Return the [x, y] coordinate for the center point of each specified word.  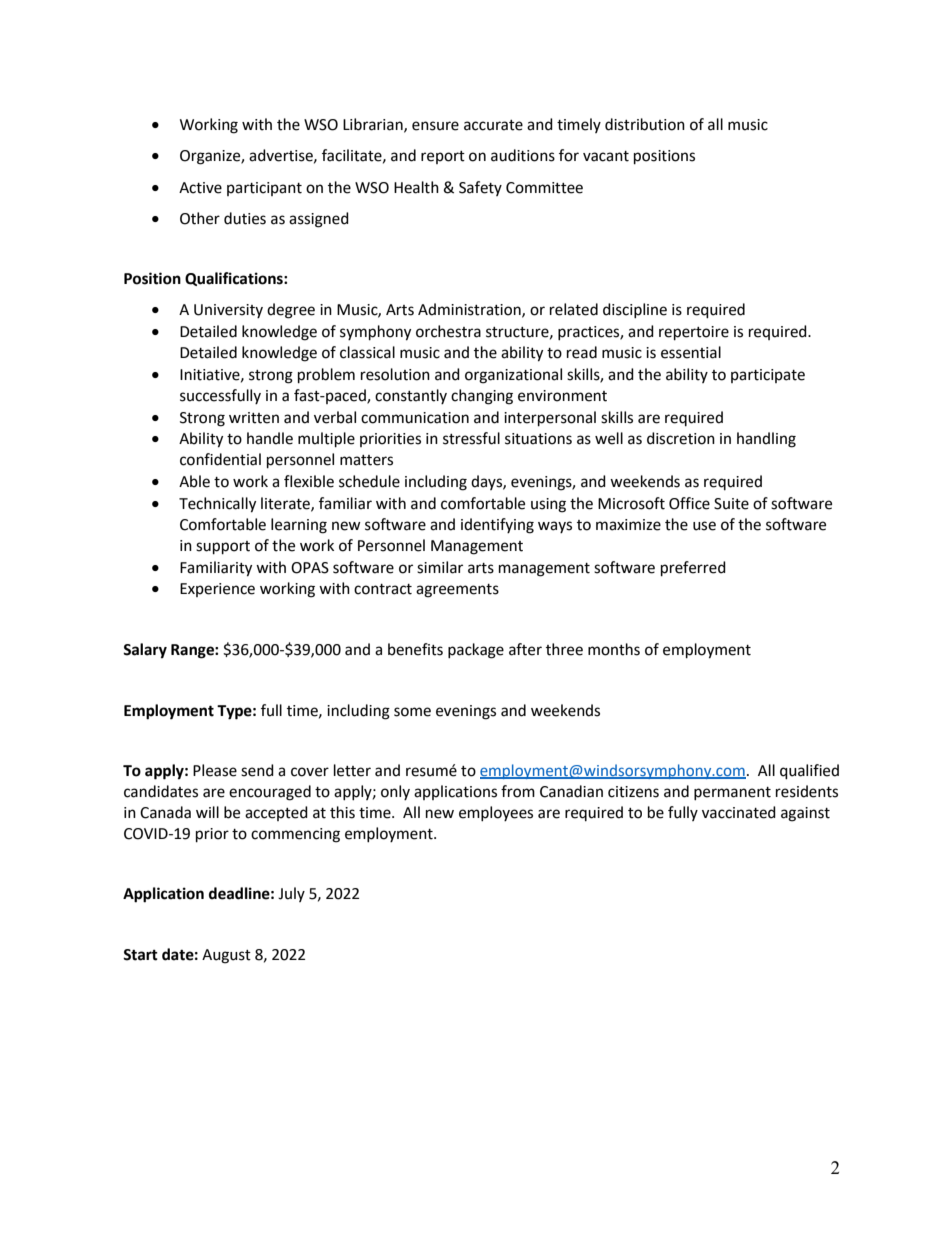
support [223, 548]
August [226, 956]
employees [496, 813]
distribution [645, 124]
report [443, 157]
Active [200, 188]
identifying [497, 526]
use [704, 526]
